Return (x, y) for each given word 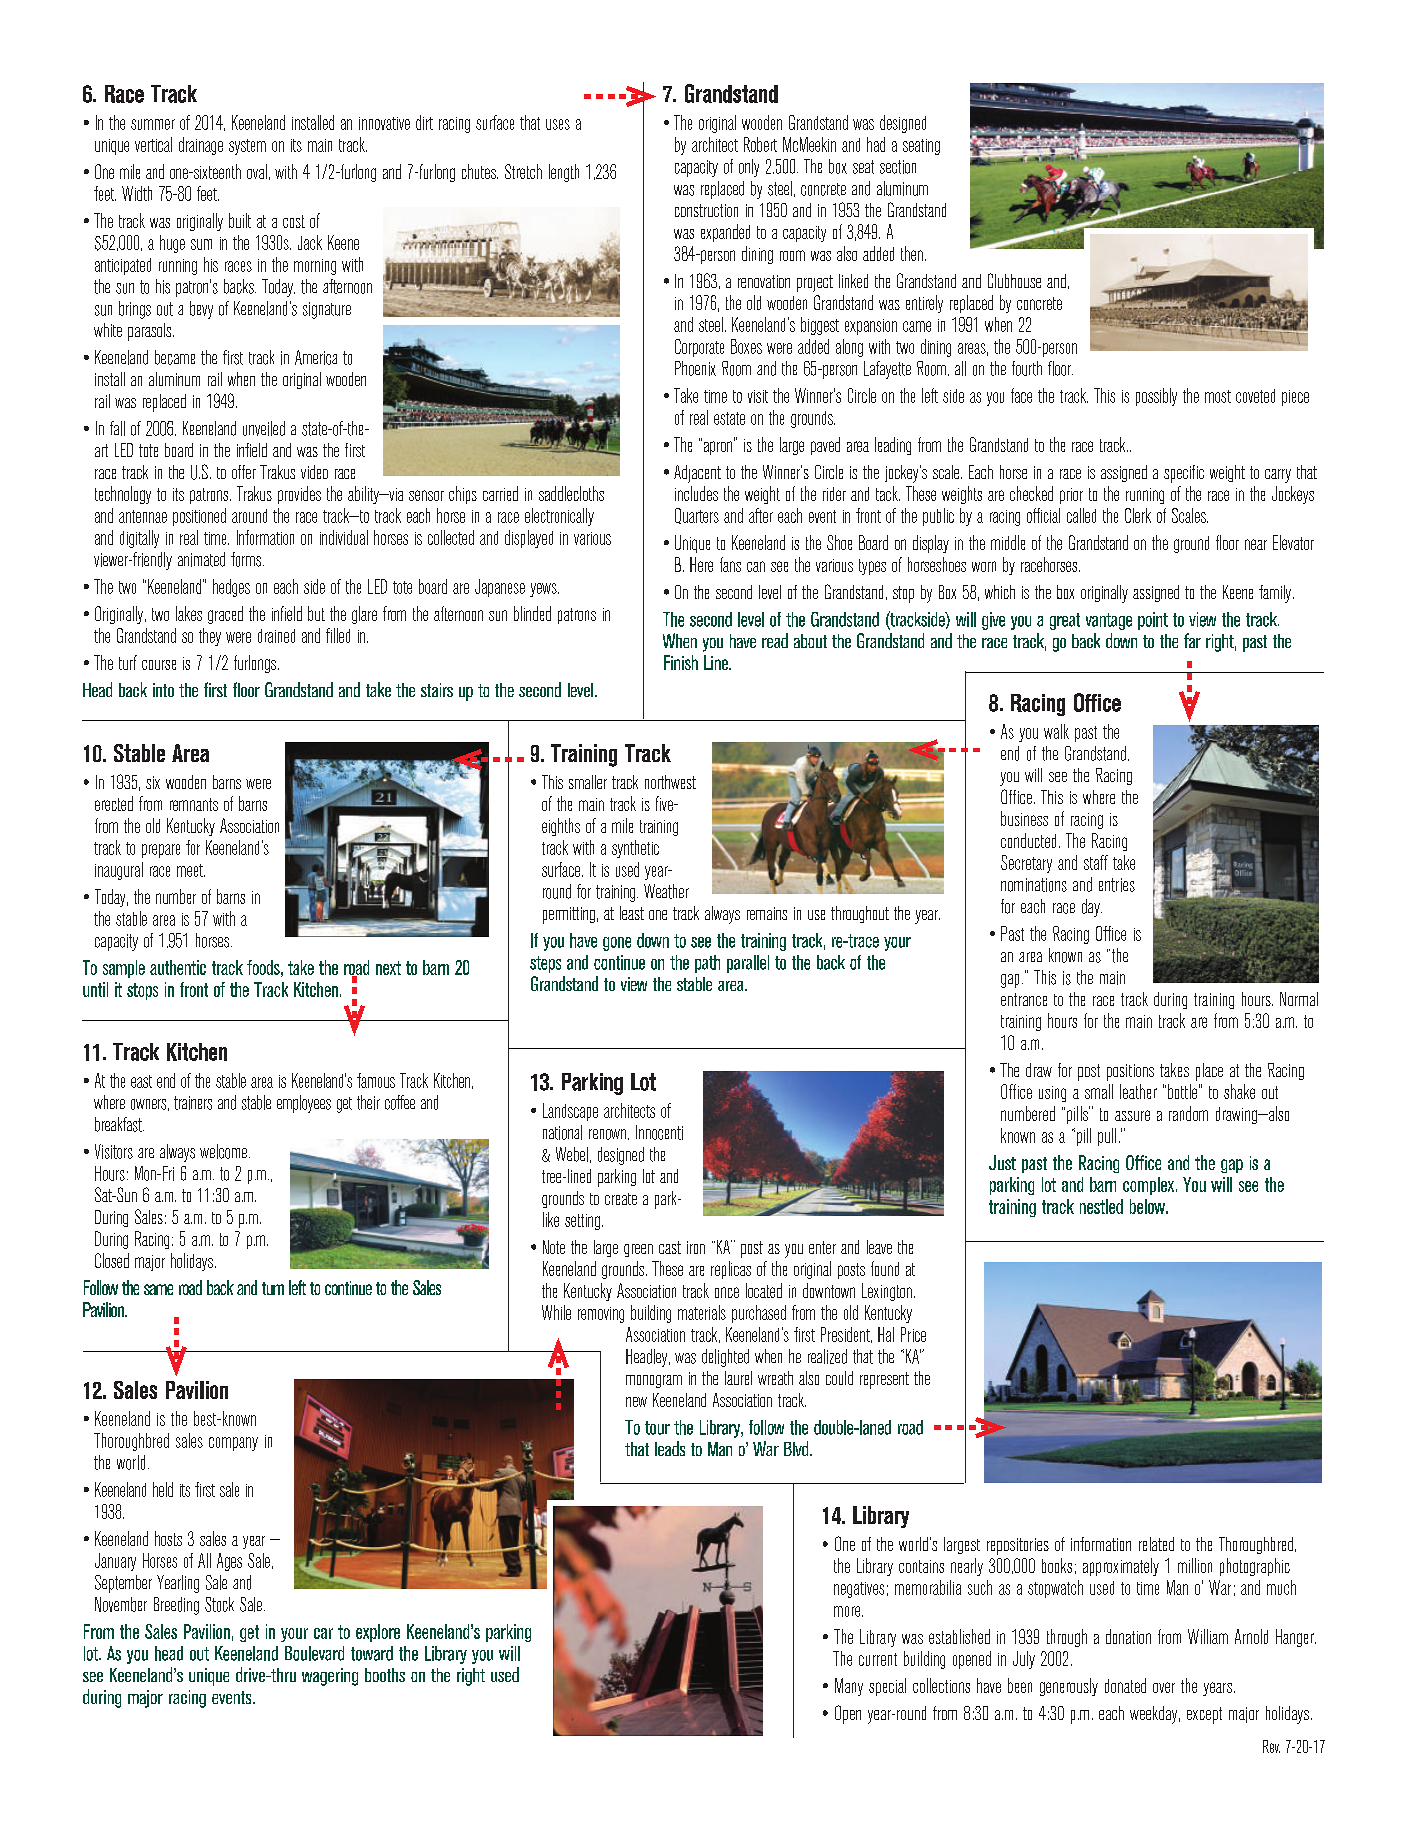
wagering (330, 1677)
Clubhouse (1014, 280)
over (1164, 1687)
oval (257, 171)
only (749, 168)
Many (849, 1687)
